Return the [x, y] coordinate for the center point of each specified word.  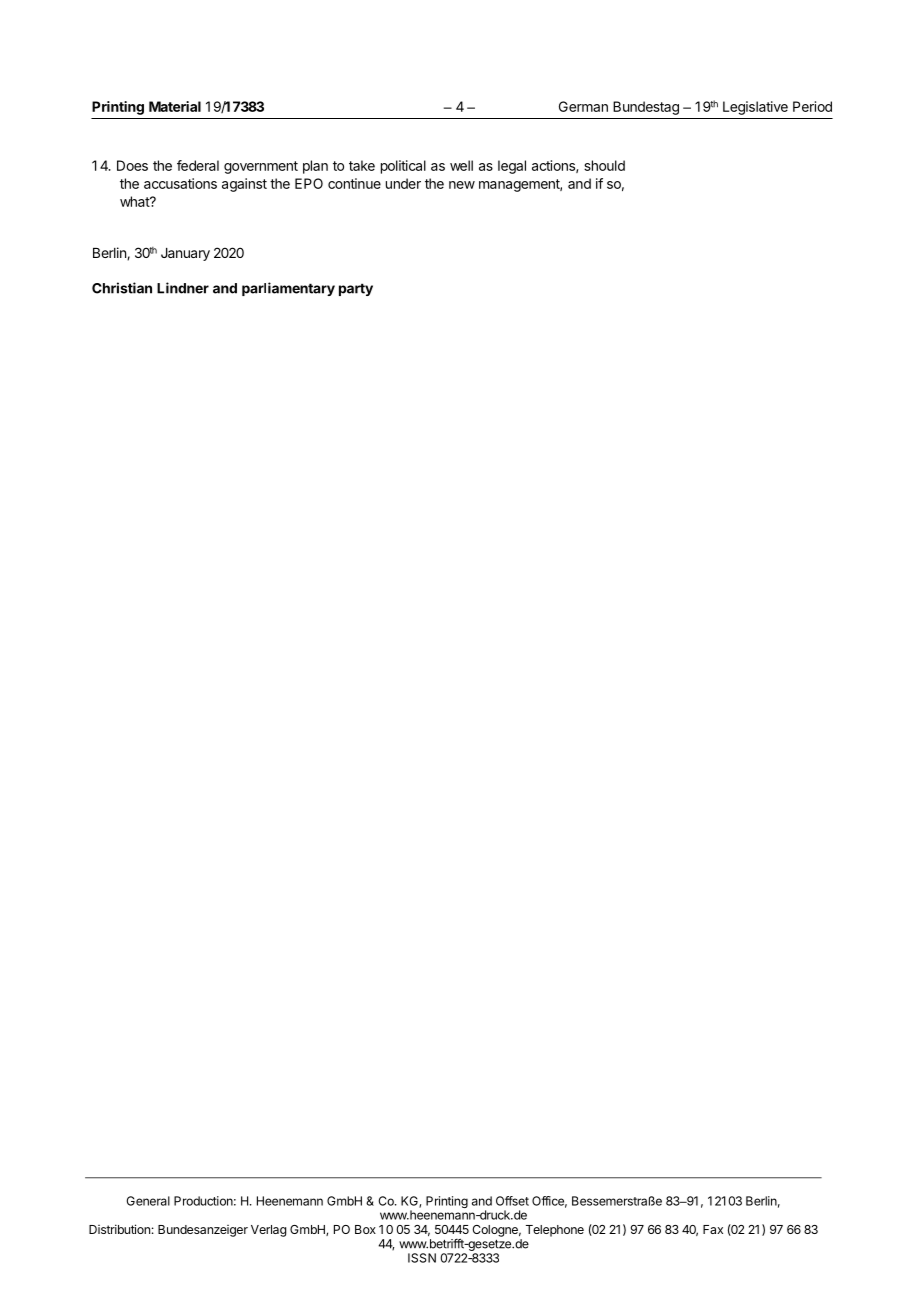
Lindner [183, 288]
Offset [512, 1201]
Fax [713, 1229]
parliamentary [288, 289]
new [462, 185]
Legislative [755, 108]
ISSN [422, 1258]
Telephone [555, 1231]
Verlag [268, 1231]
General [148, 1201]
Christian [122, 288]
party [356, 289]
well [461, 165]
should [604, 165]
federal [198, 165]
